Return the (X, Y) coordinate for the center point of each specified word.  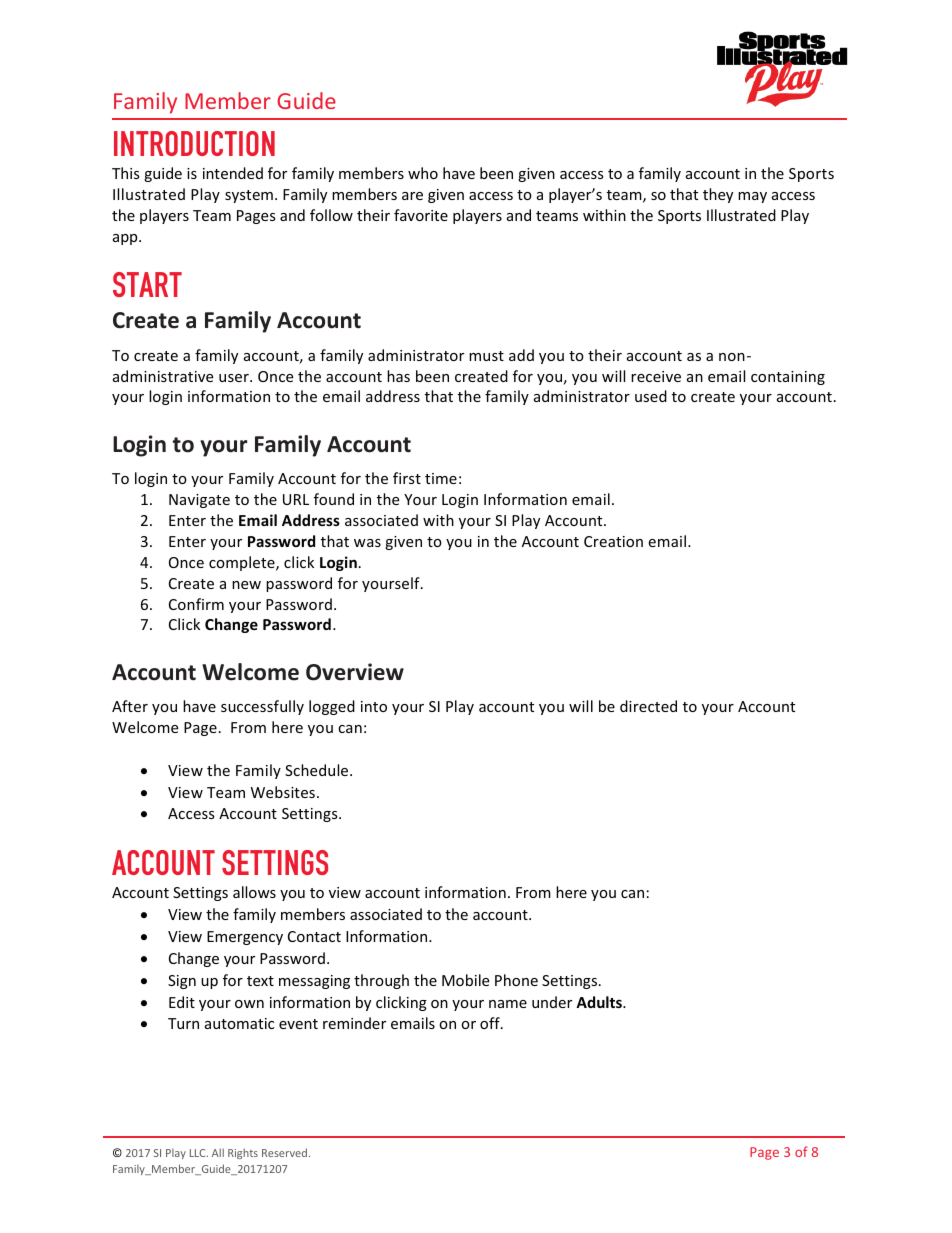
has (398, 376)
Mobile (465, 980)
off (491, 1023)
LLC (199, 1153)
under (552, 1002)
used (651, 396)
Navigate (199, 501)
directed (648, 706)
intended (233, 173)
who (423, 173)
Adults (600, 1002)
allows (254, 892)
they (718, 195)
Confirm (196, 604)
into (374, 706)
